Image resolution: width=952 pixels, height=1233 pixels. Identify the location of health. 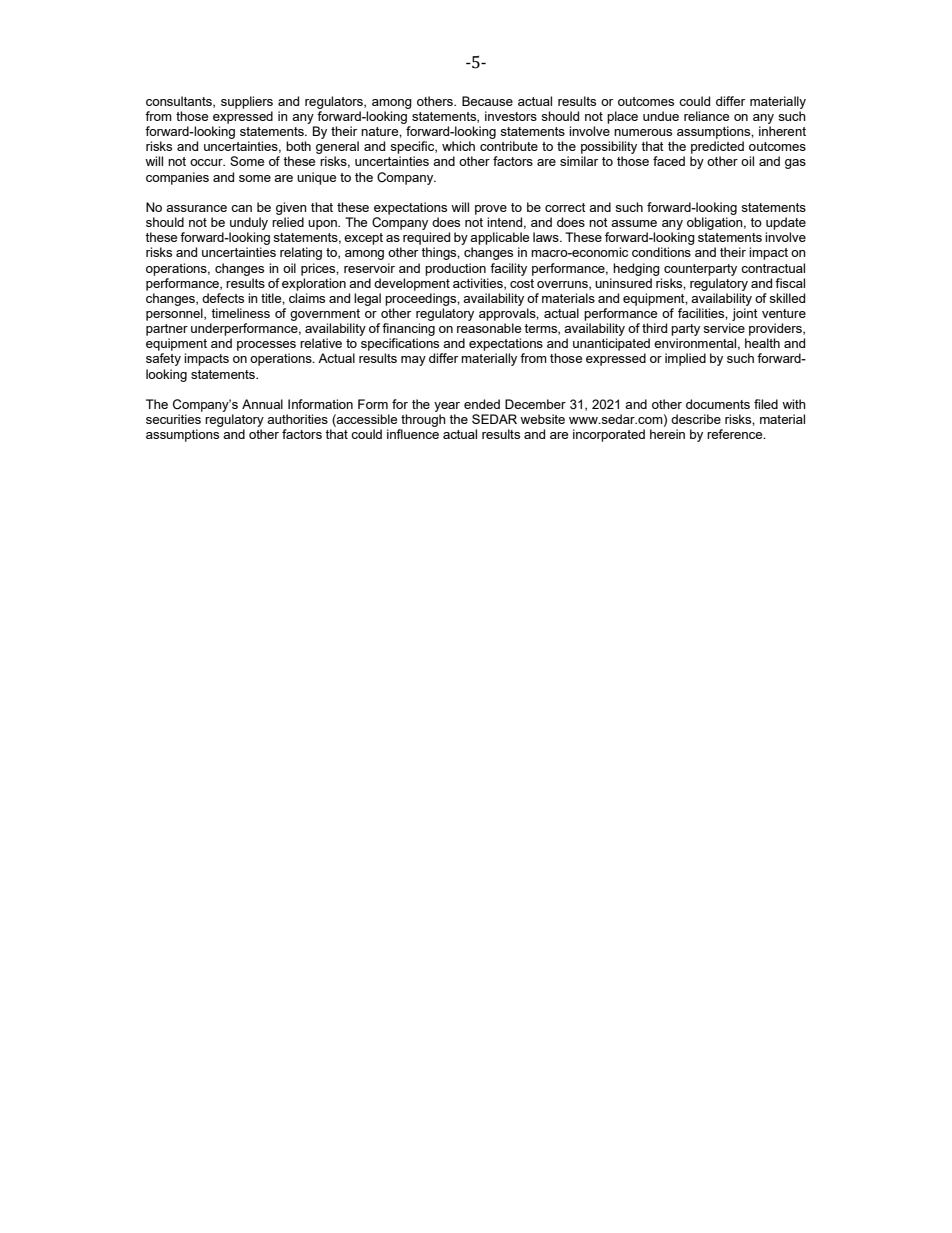
(762, 343).
